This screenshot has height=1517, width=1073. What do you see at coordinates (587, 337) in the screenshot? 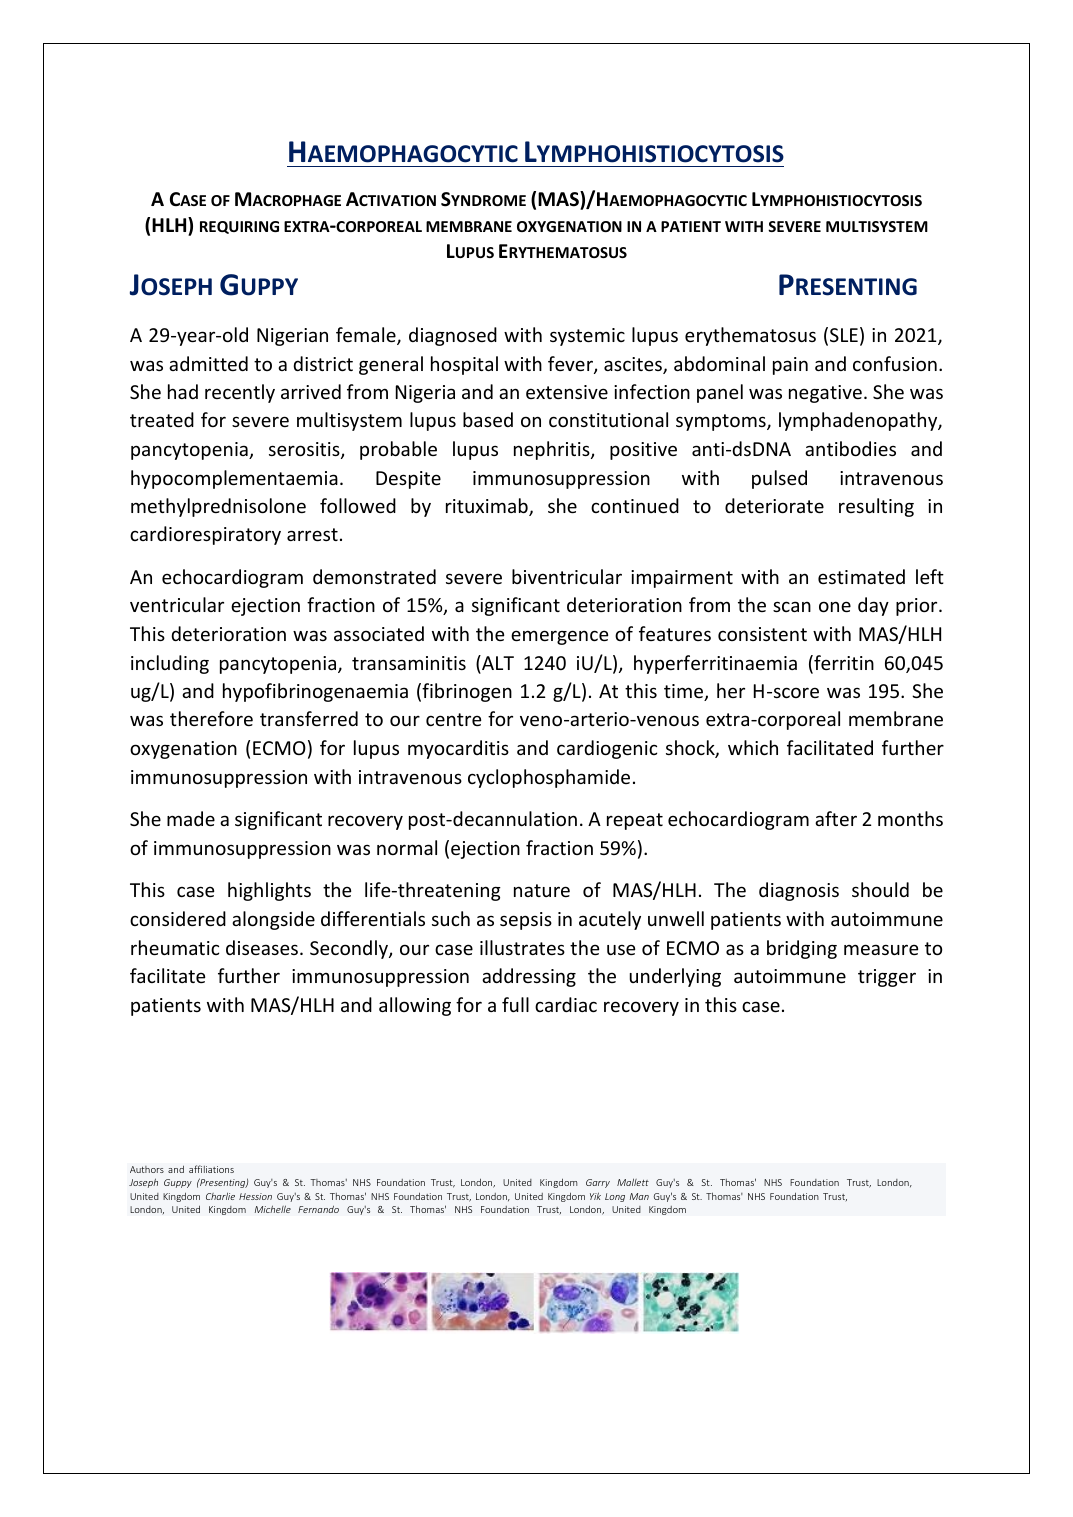
I see `systemic` at bounding box center [587, 337].
